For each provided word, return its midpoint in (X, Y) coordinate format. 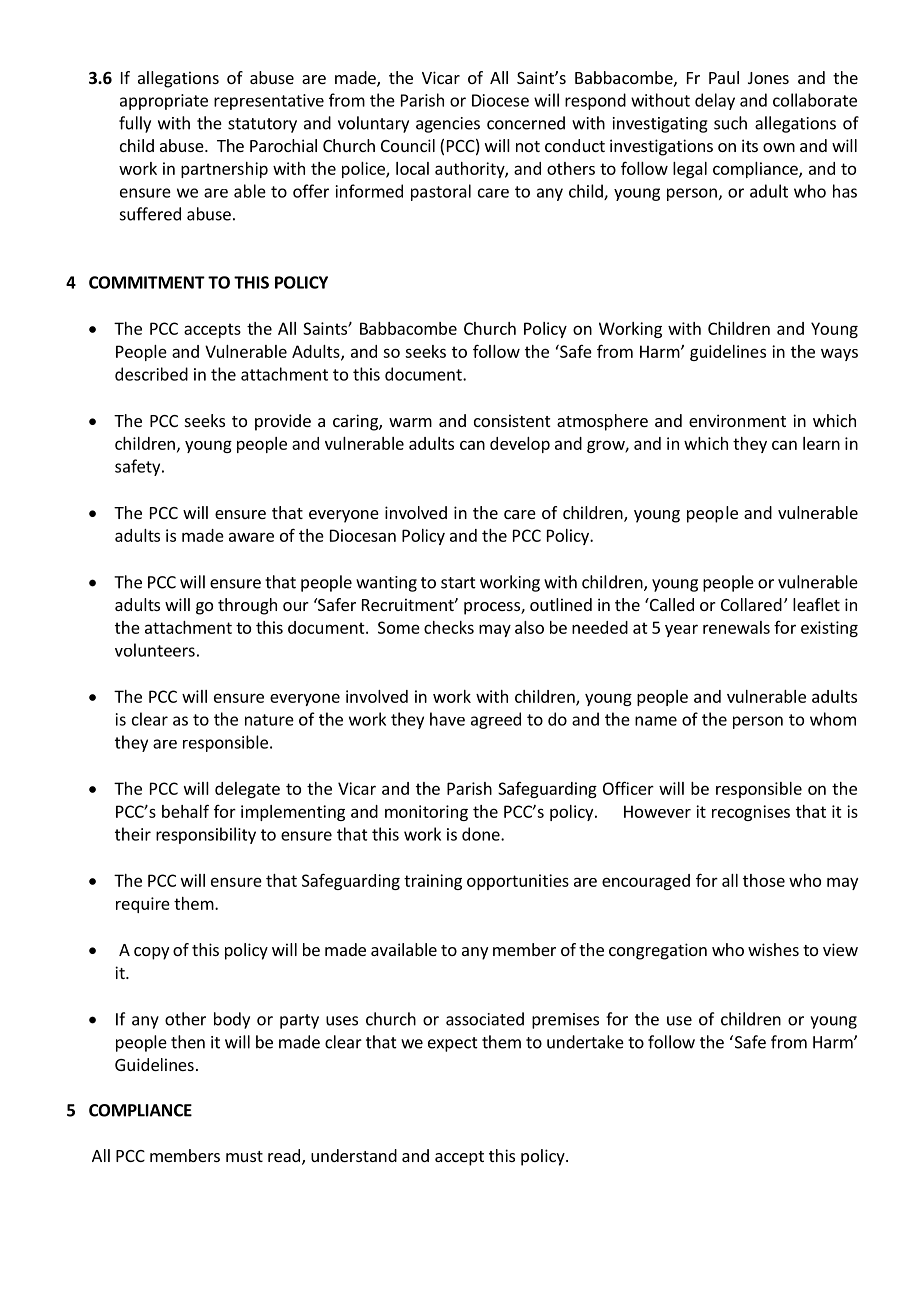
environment (737, 420)
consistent (512, 420)
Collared (751, 604)
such (730, 123)
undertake (585, 1042)
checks (449, 627)
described (151, 374)
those (764, 880)
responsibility (206, 835)
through (247, 606)
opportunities (518, 882)
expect (453, 1044)
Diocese (500, 100)
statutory (262, 125)
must (244, 1156)
